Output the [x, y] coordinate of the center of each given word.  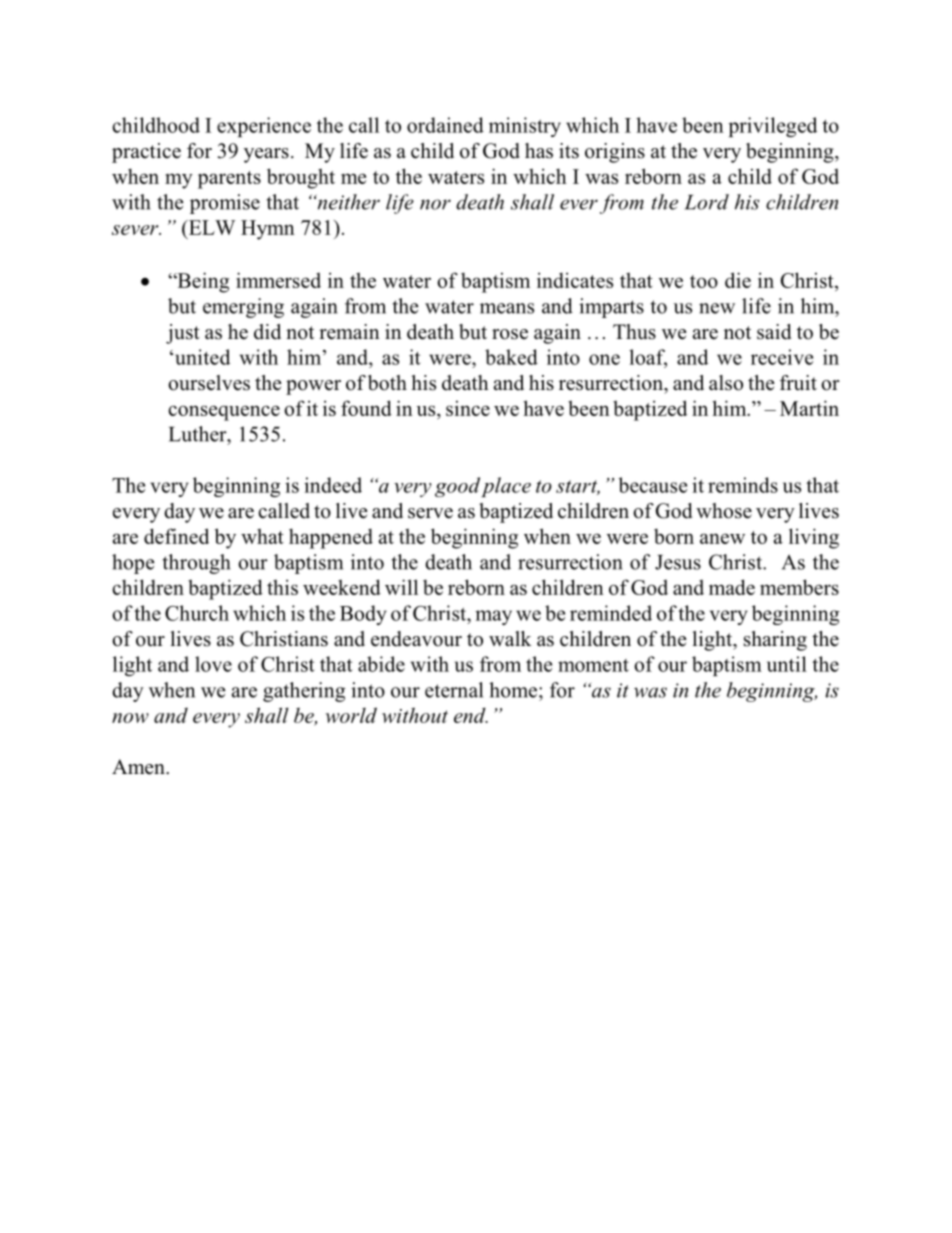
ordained [445, 125]
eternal [454, 690]
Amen [139, 767]
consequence [224, 413]
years [266, 155]
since [468, 408]
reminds [743, 485]
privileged [773, 127]
